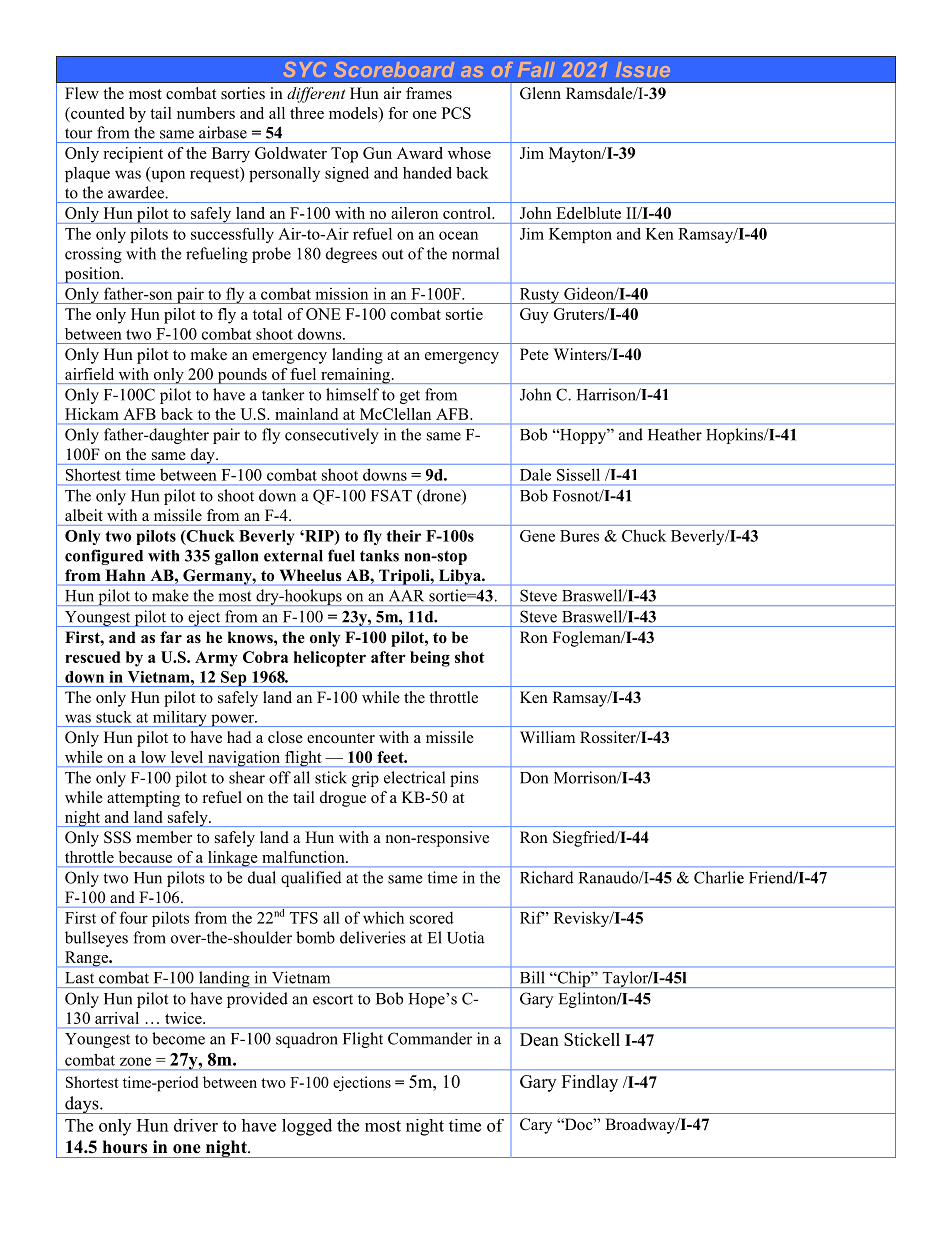 Image resolution: width=952 pixels, height=1233 pixels. What do you see at coordinates (196, 1125) in the screenshot?
I see `driver` at bounding box center [196, 1125].
